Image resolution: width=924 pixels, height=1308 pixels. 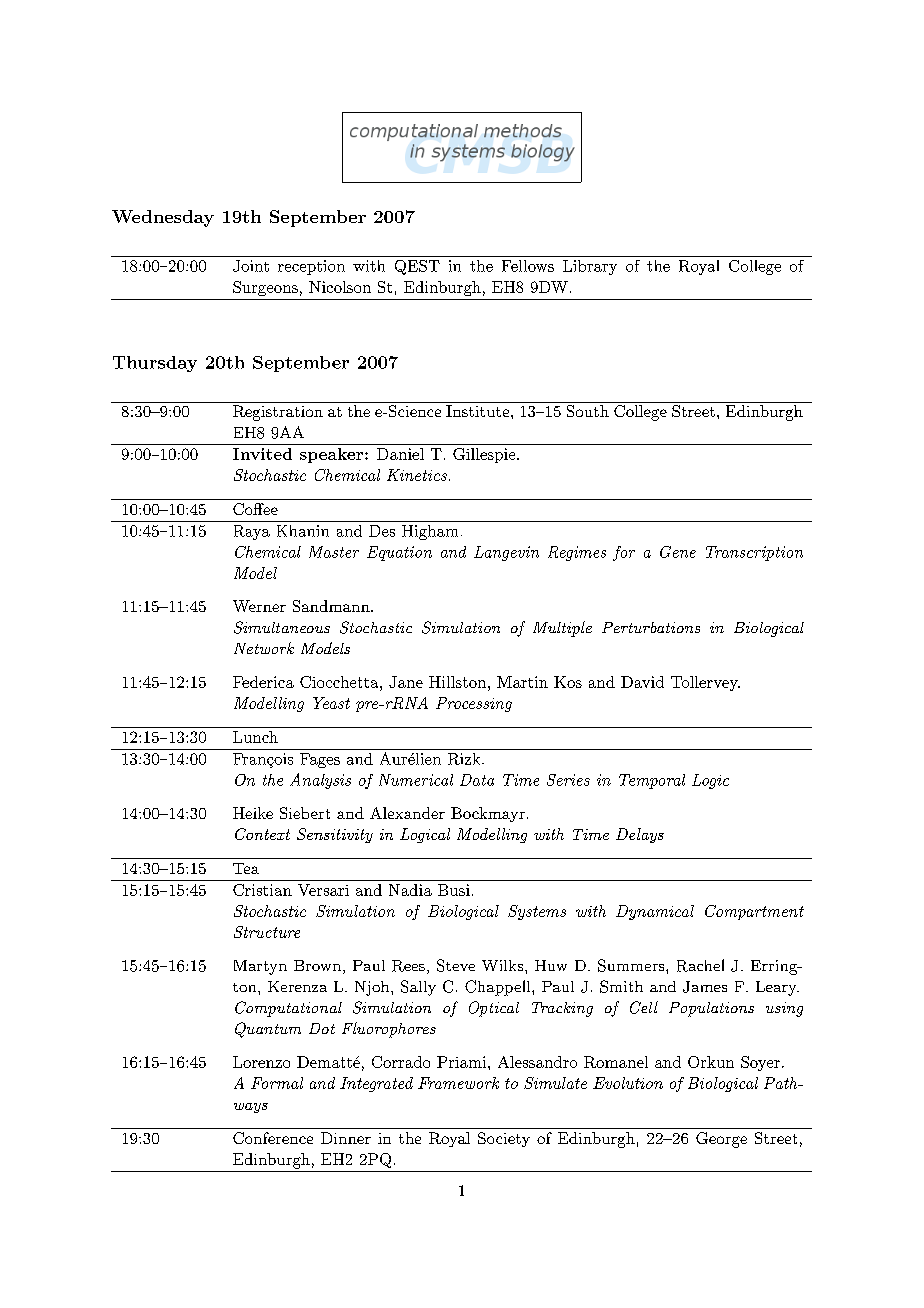 What do you see at coordinates (678, 552) in the image?
I see `Gene` at bounding box center [678, 552].
